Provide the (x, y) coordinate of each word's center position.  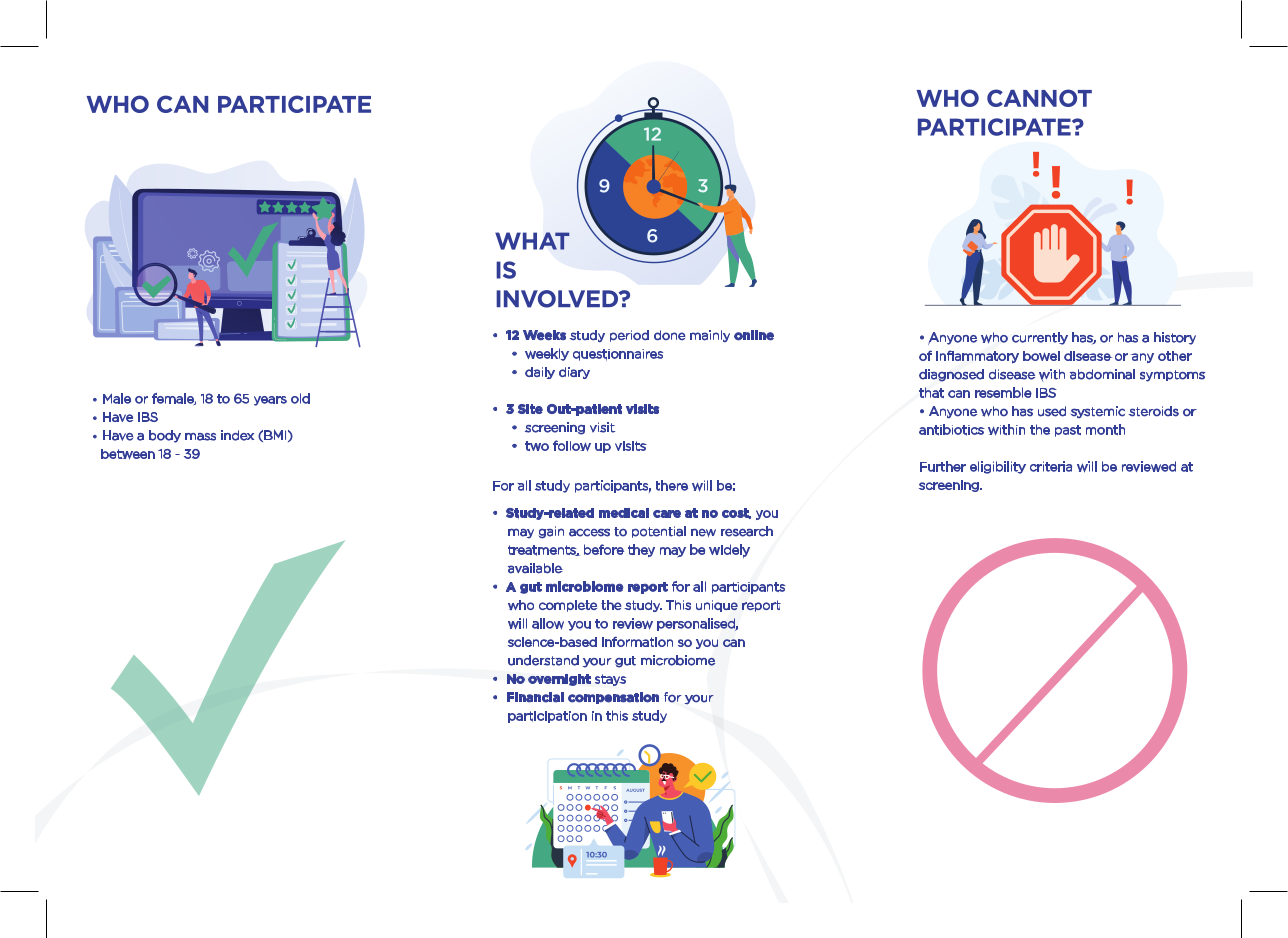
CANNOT (1039, 98)
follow (572, 445)
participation (547, 717)
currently (1040, 338)
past (1068, 431)
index (237, 435)
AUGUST (635, 790)
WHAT (532, 241)
